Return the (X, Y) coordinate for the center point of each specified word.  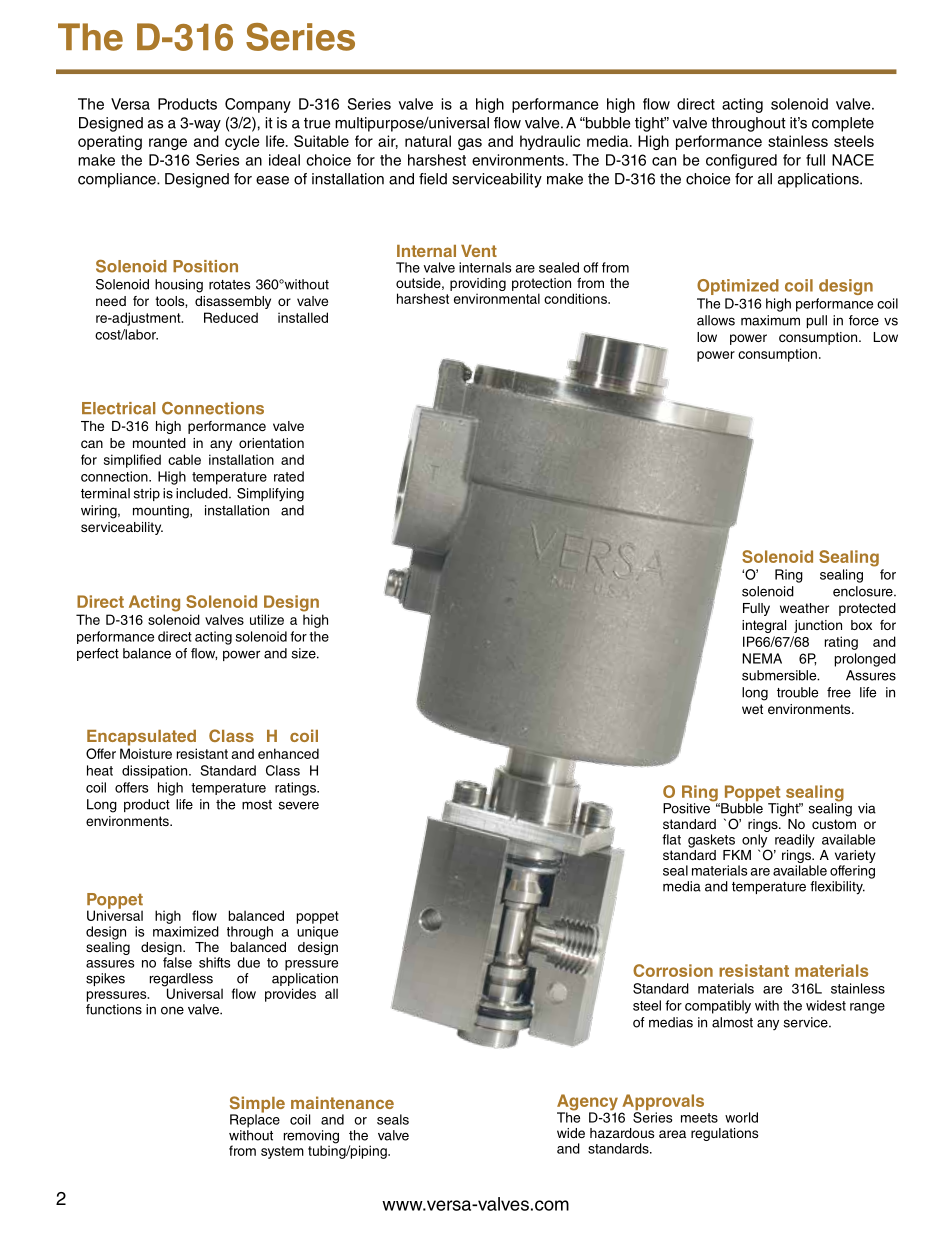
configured (741, 161)
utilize (267, 619)
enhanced (288, 753)
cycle (242, 142)
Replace (255, 1120)
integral (764, 626)
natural (428, 141)
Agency (587, 1103)
